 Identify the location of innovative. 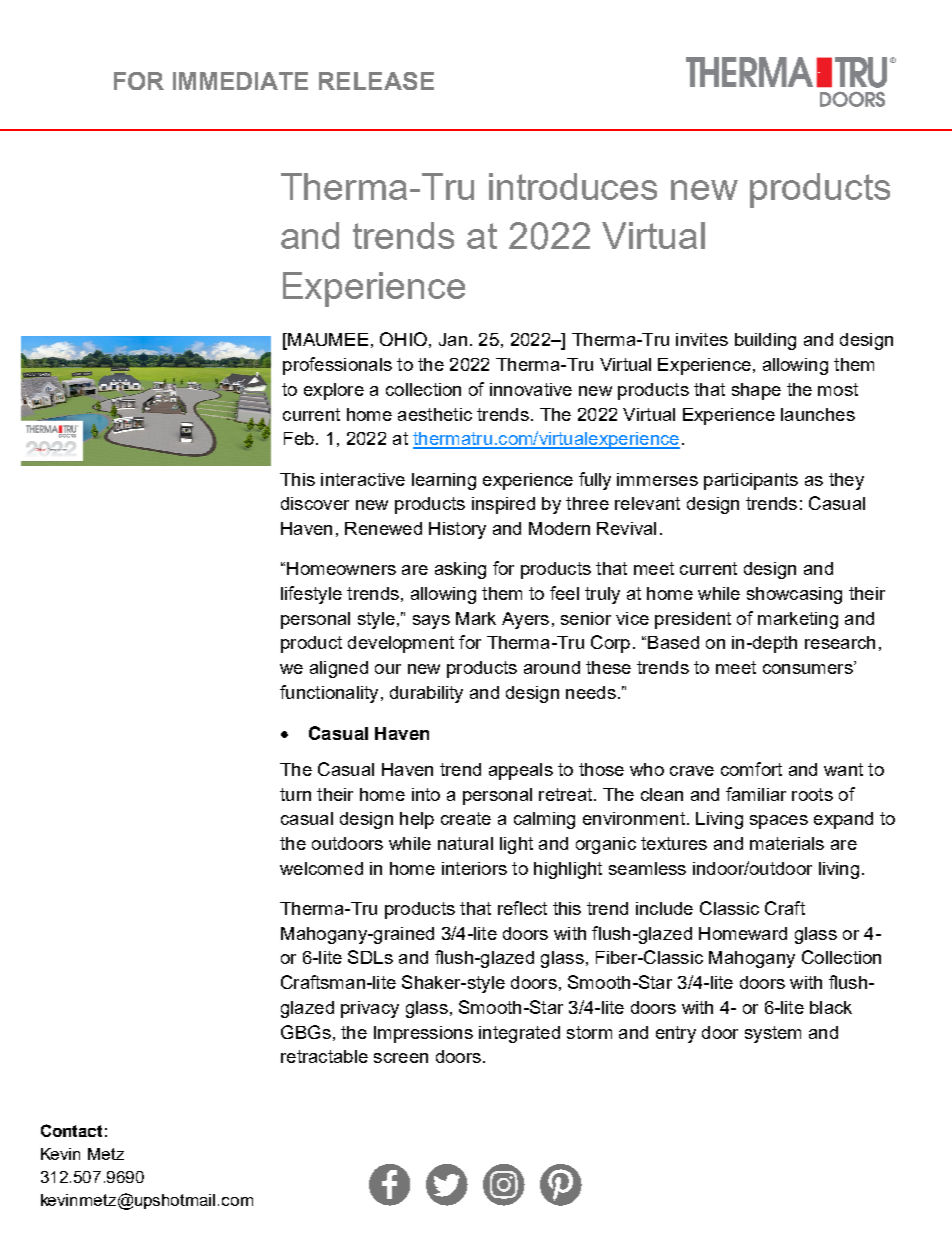
(531, 389).
